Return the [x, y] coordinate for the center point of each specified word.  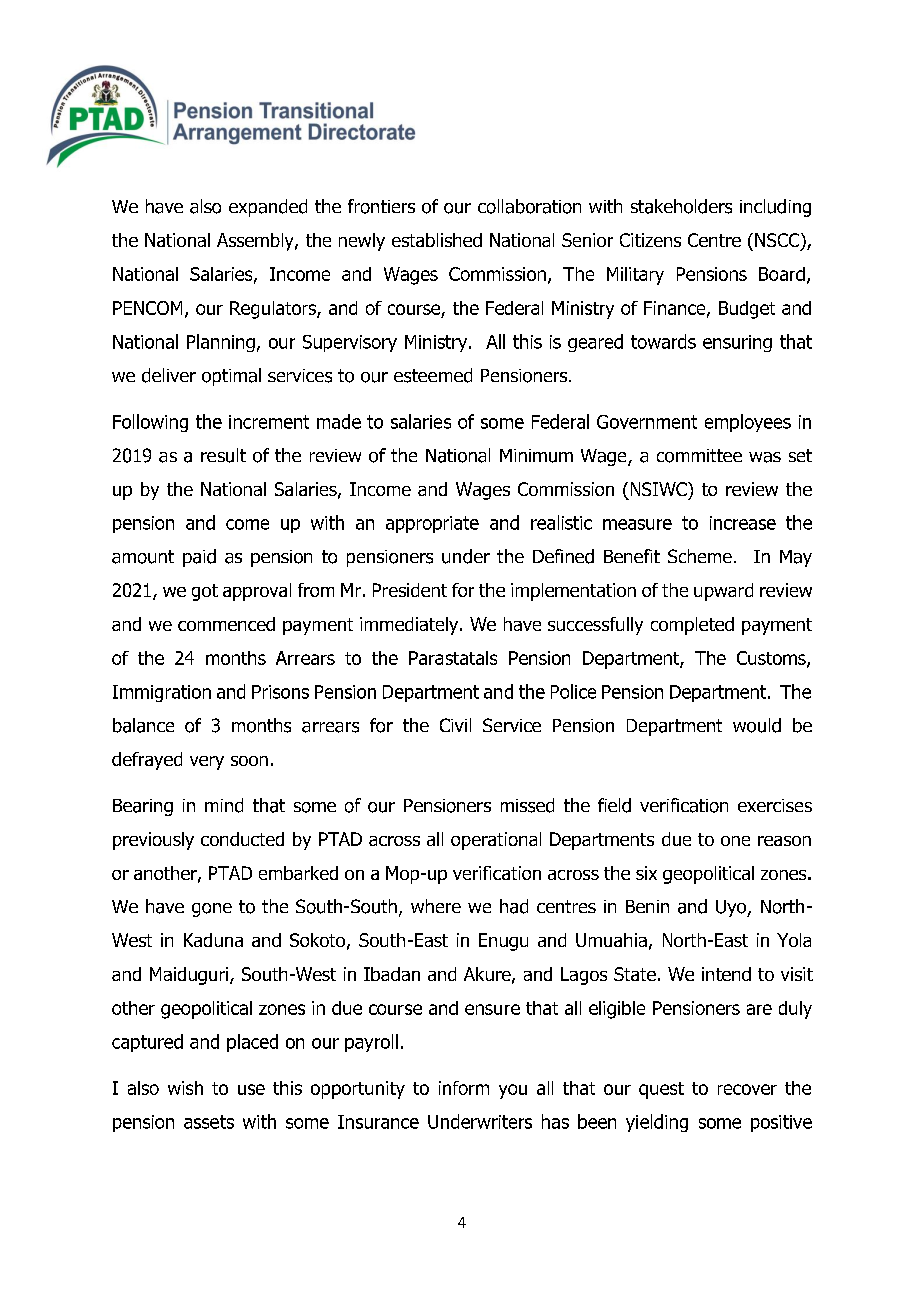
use [251, 1089]
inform [464, 1088]
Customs [772, 659]
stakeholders [681, 206]
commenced [226, 624]
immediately [410, 626]
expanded [268, 208]
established [437, 240]
